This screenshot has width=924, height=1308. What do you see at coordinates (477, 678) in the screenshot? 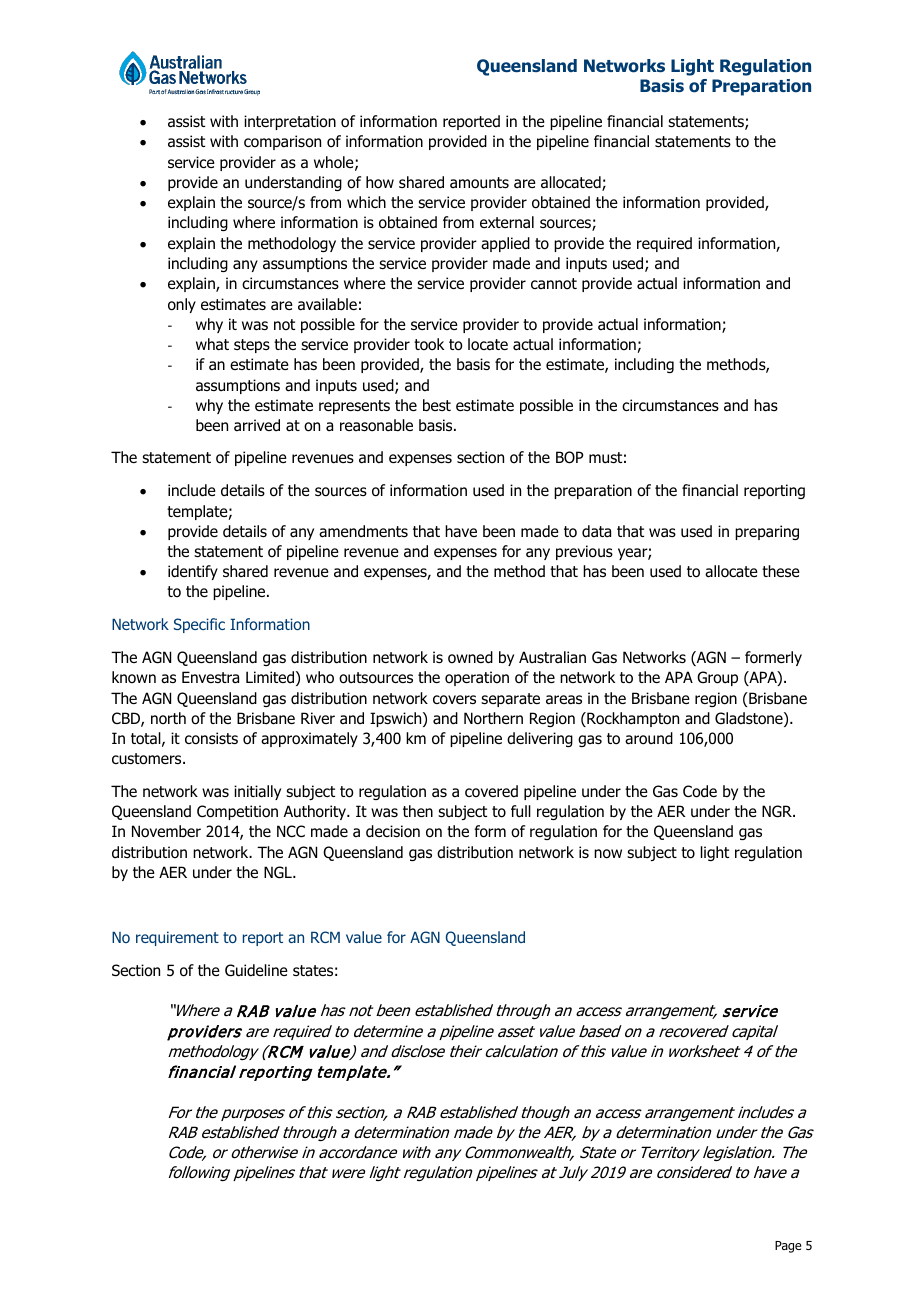
I see `operation` at bounding box center [477, 678].
